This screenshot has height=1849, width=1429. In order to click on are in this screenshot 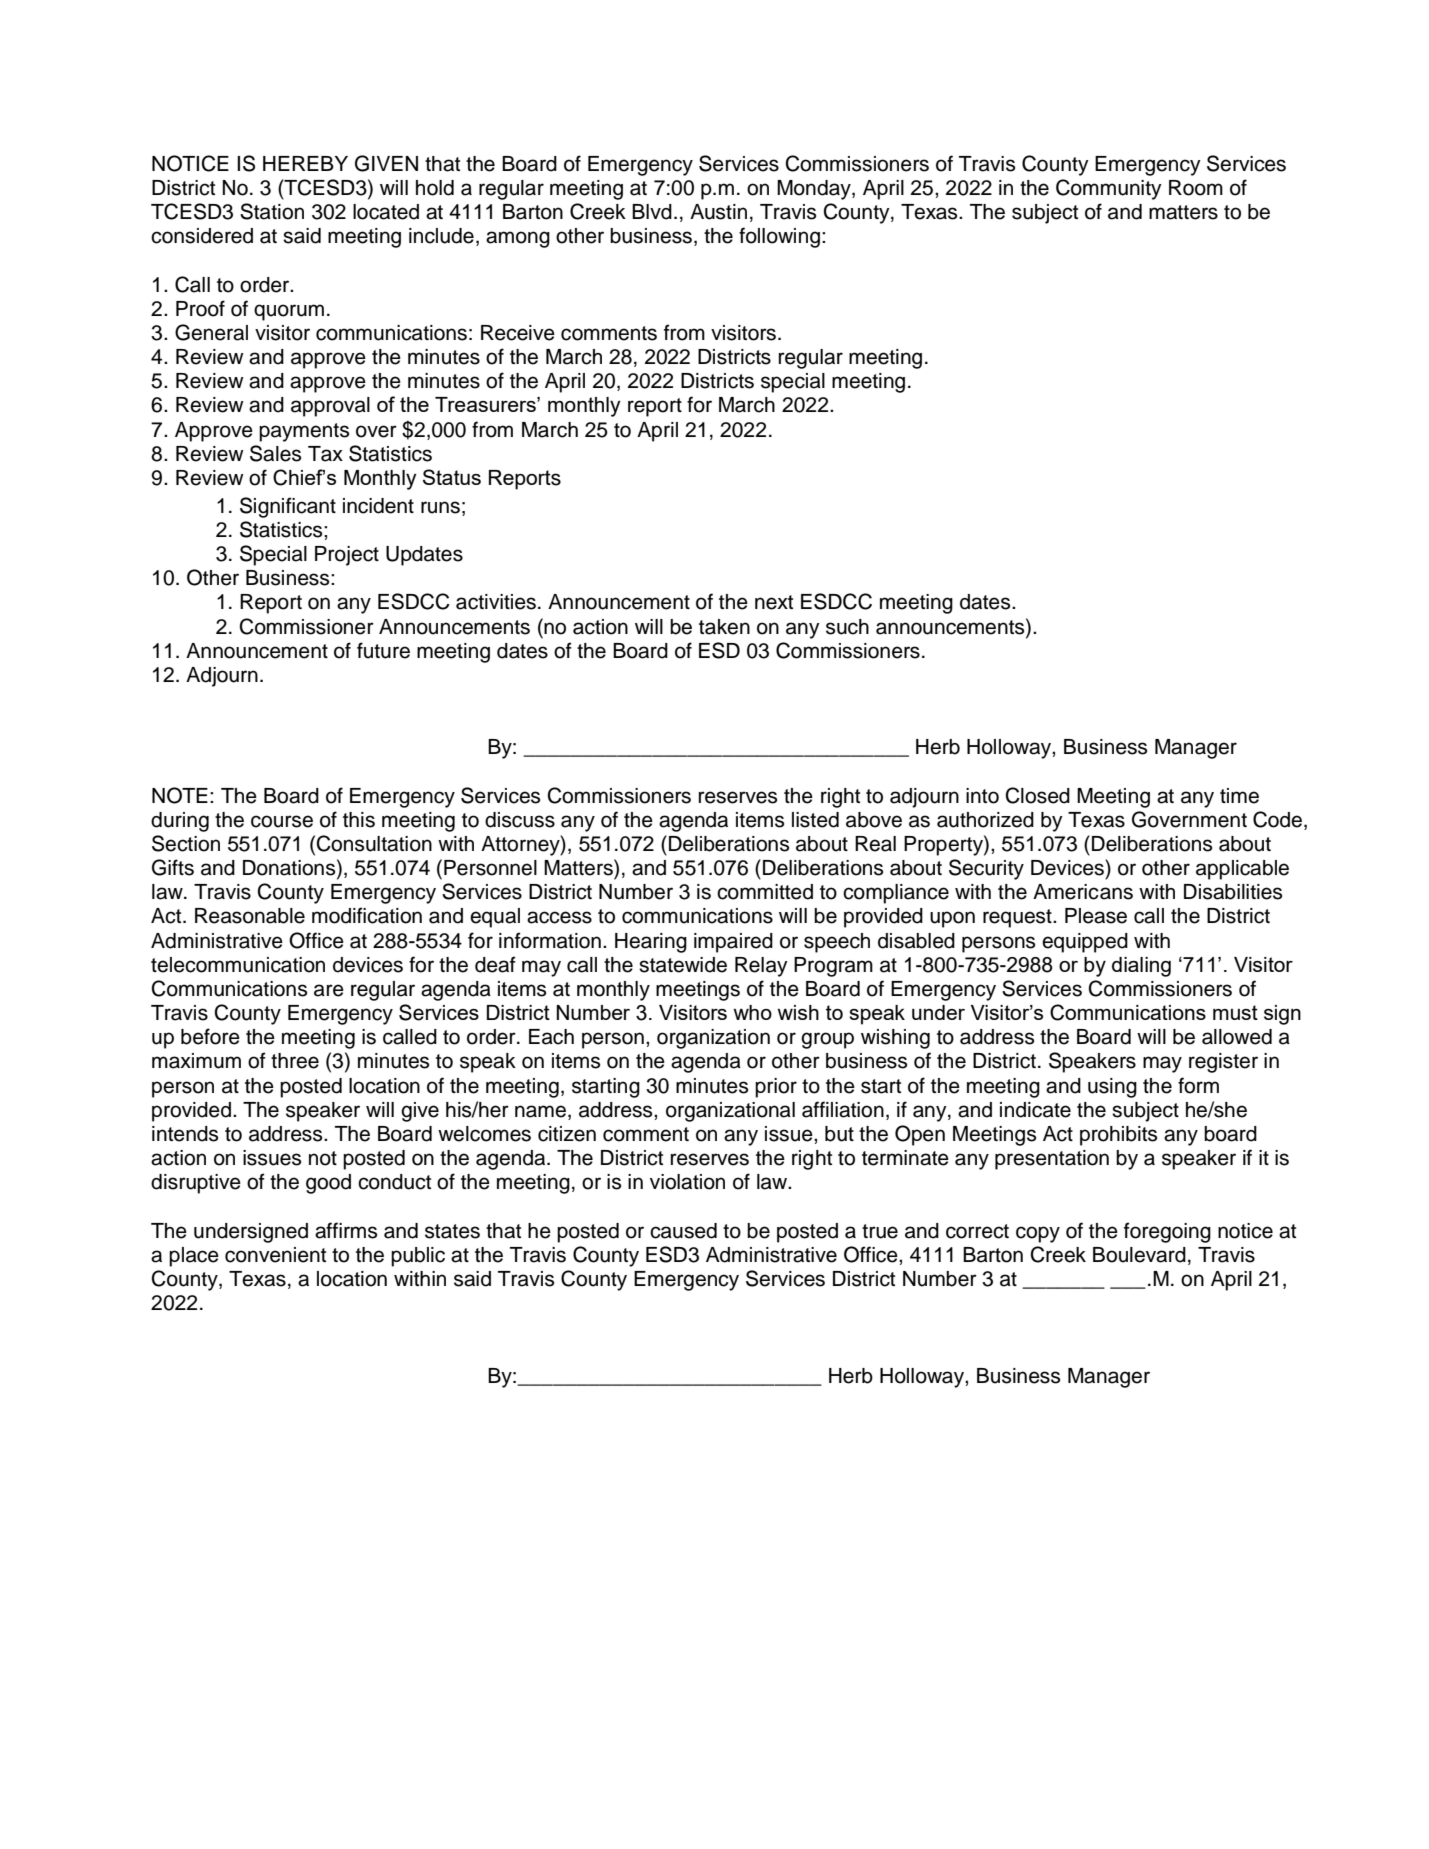, I will do `click(329, 990)`.
